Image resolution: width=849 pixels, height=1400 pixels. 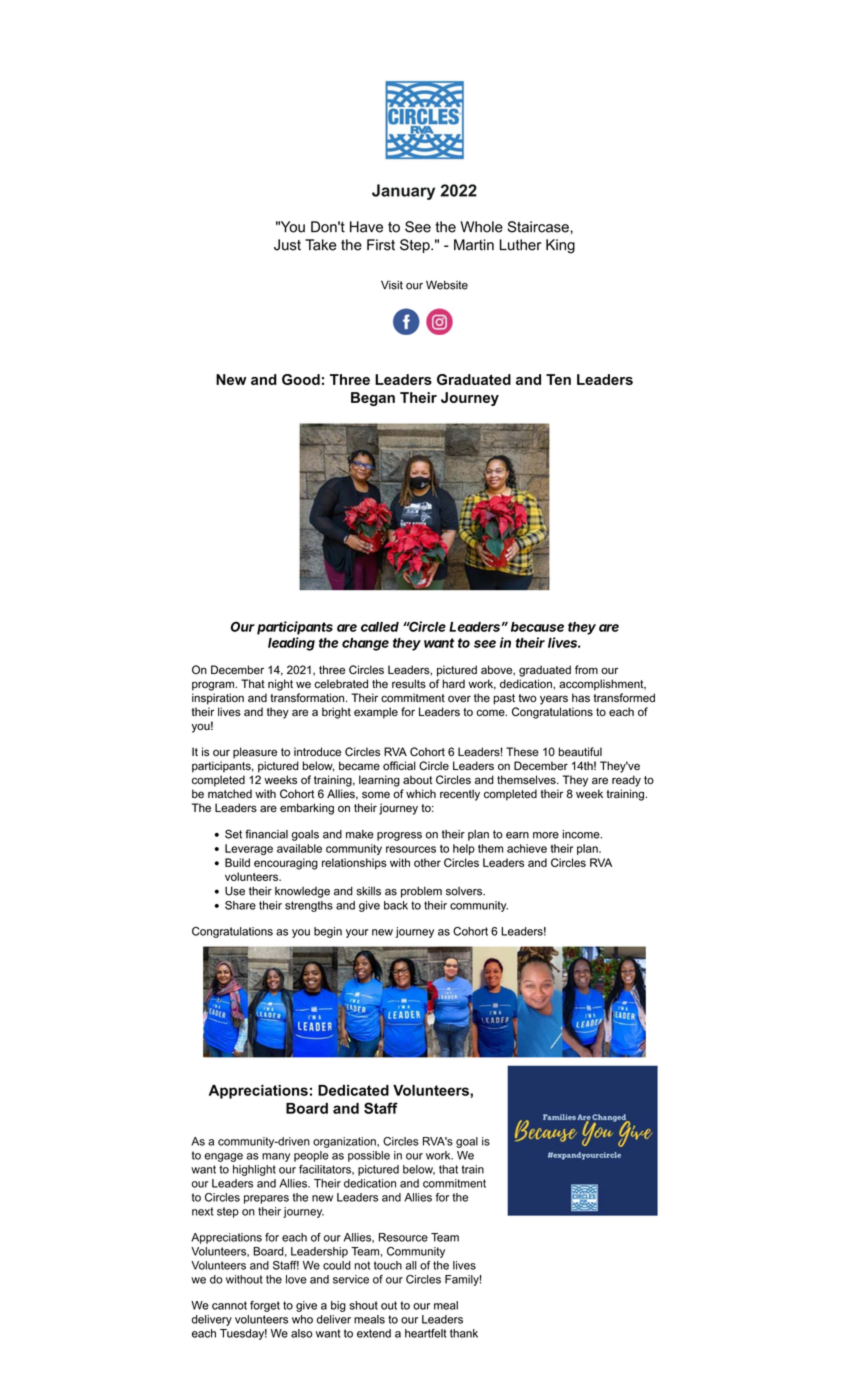 What do you see at coordinates (539, 227) in the image?
I see `Staircase` at bounding box center [539, 227].
